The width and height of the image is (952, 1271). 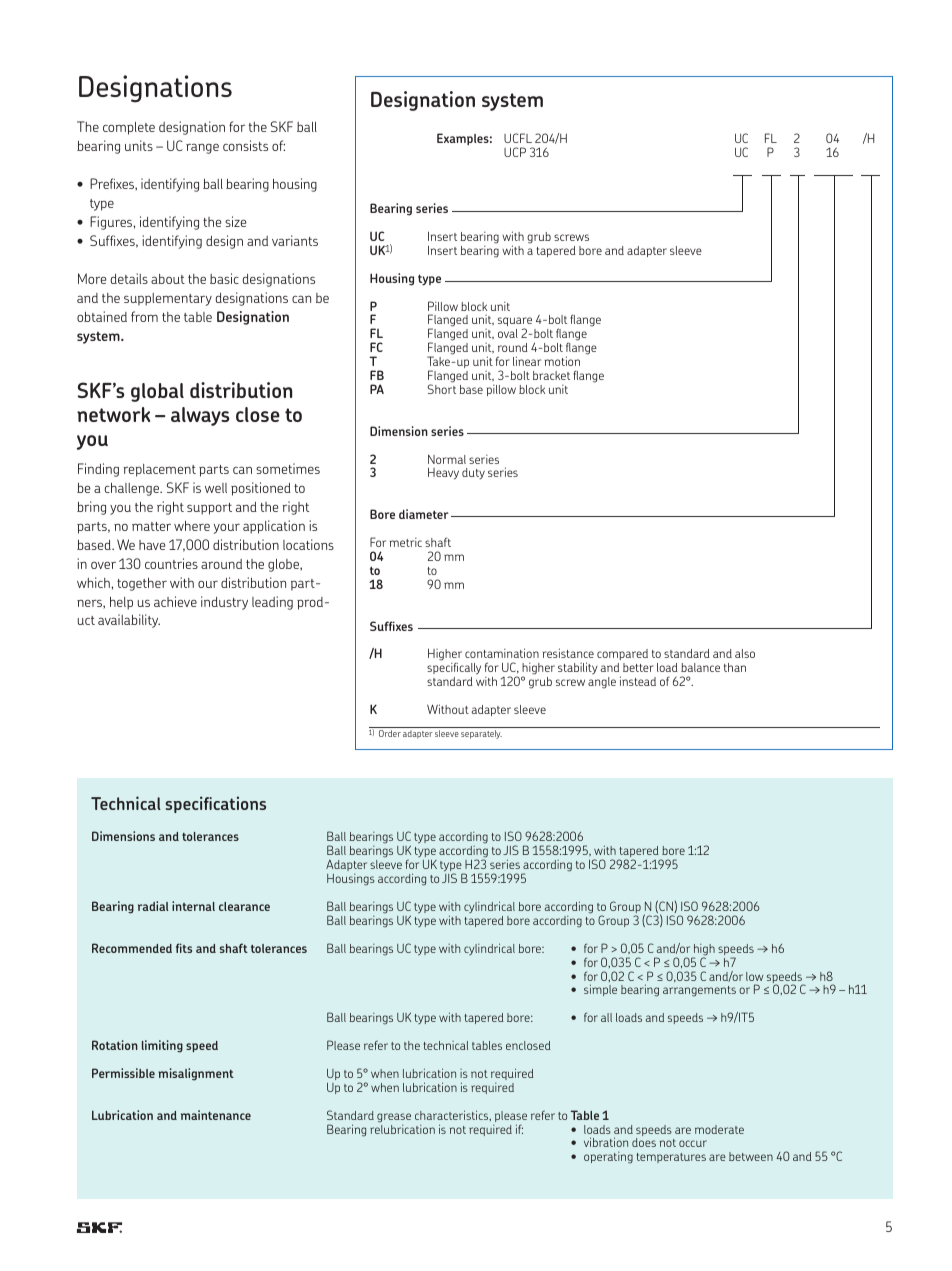 What do you see at coordinates (693, 1143) in the image?
I see `occur` at bounding box center [693, 1143].
